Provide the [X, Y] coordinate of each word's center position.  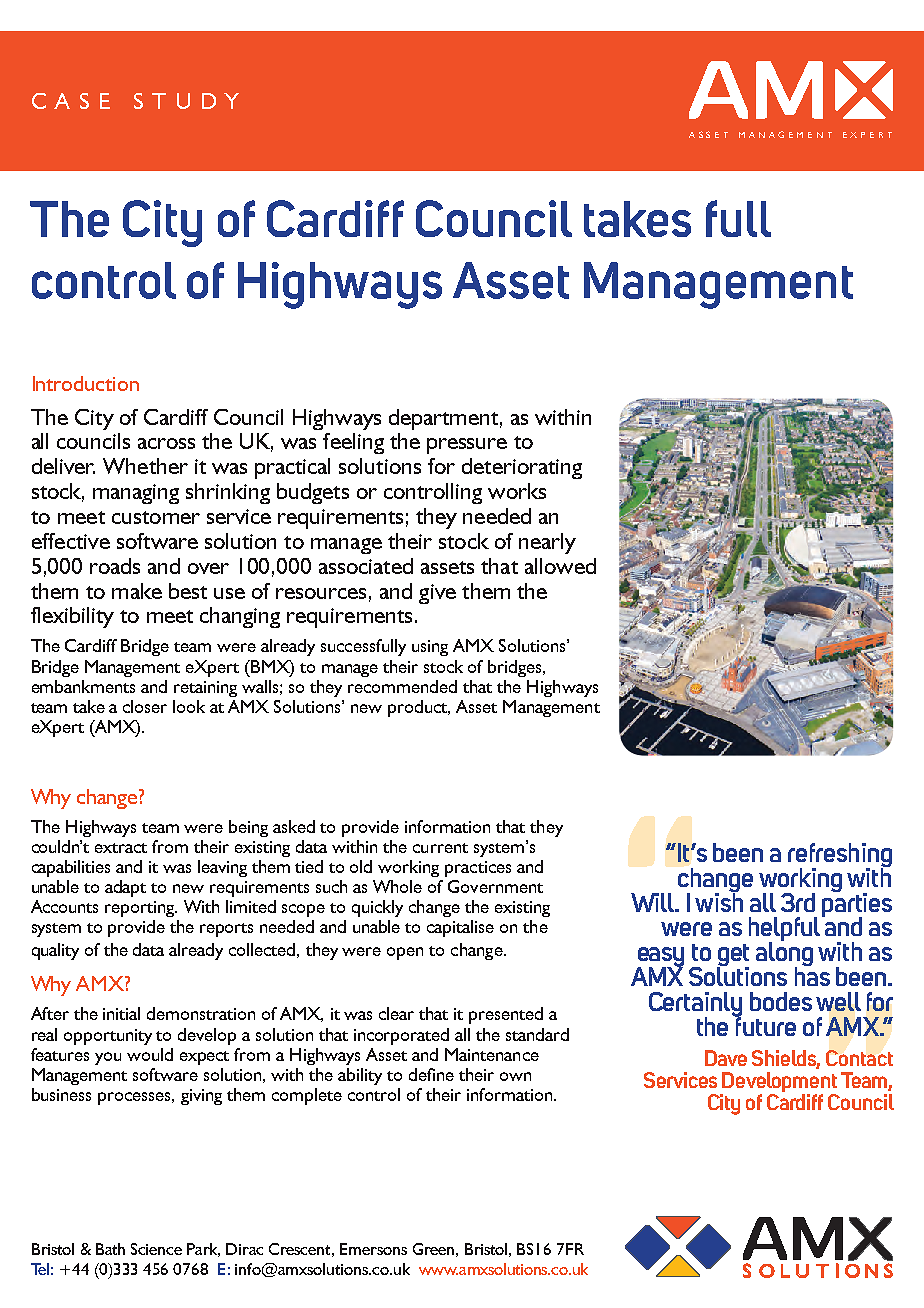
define [431, 1074]
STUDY [186, 101]
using [430, 648]
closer [145, 706]
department [443, 419]
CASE [71, 101]
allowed [560, 566]
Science [156, 1249]
